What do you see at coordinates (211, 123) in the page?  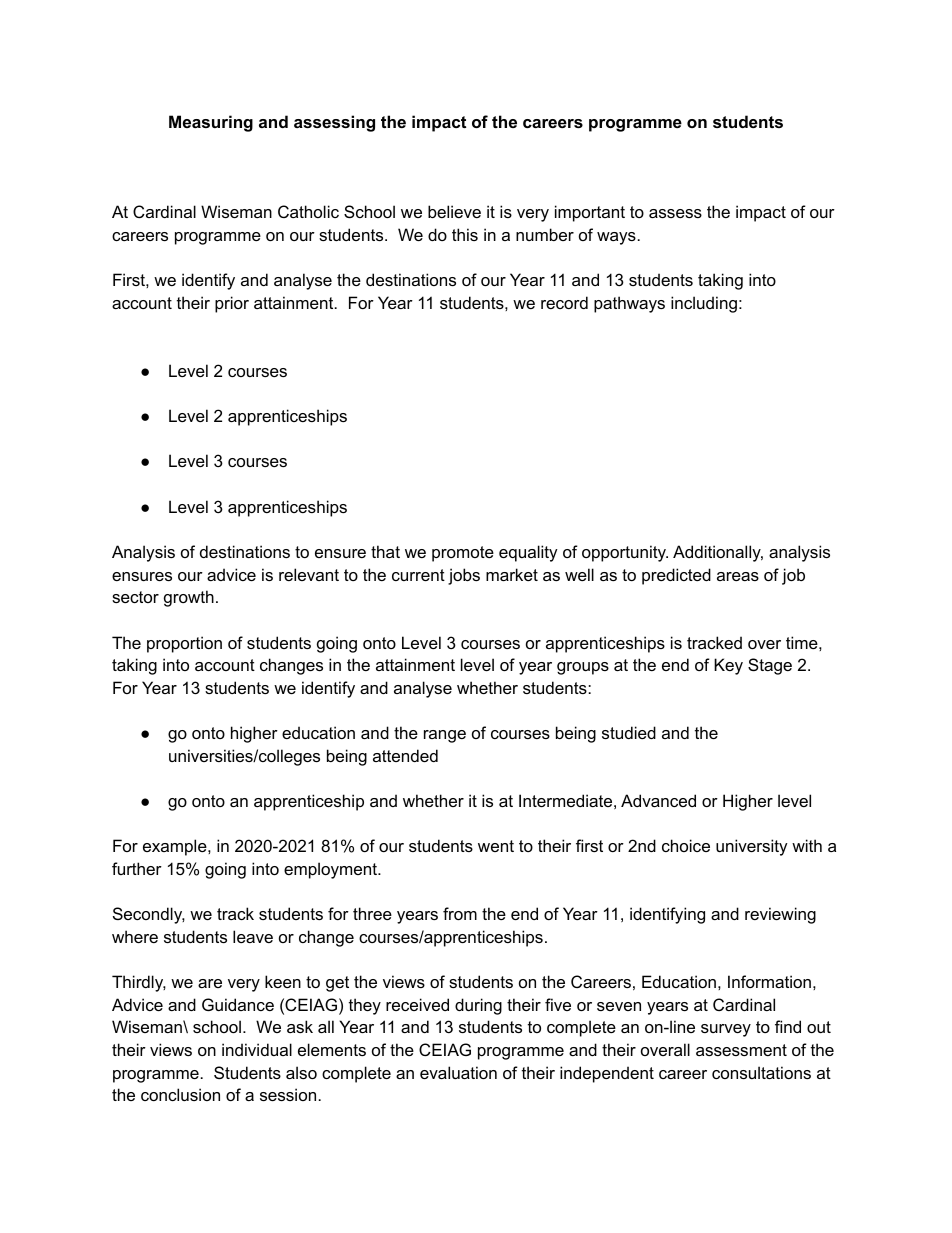 I see `Measuring` at bounding box center [211, 123].
